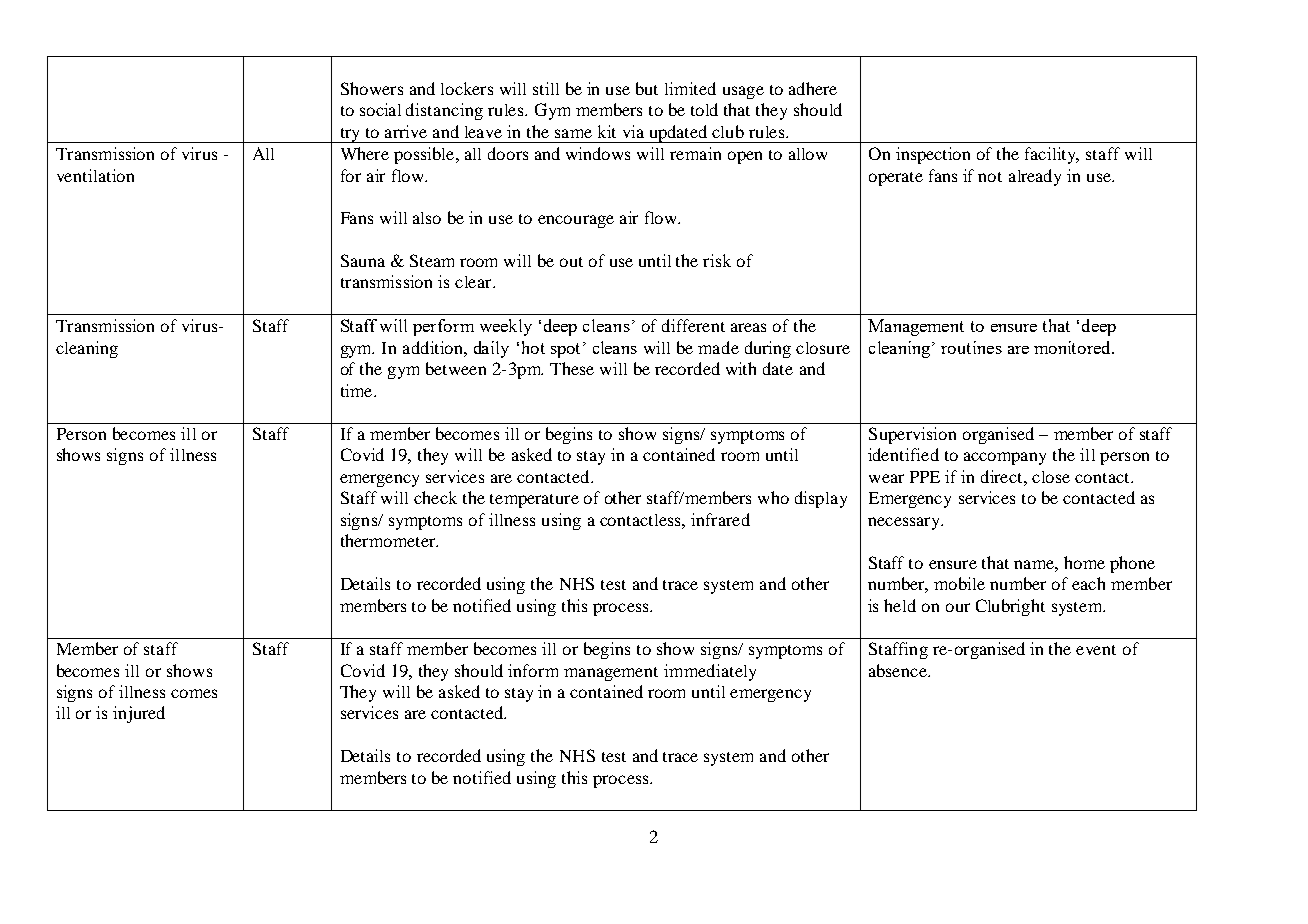 This page has width=1308, height=924. Describe the element at coordinates (350, 135) in the page. I see `try` at that location.
